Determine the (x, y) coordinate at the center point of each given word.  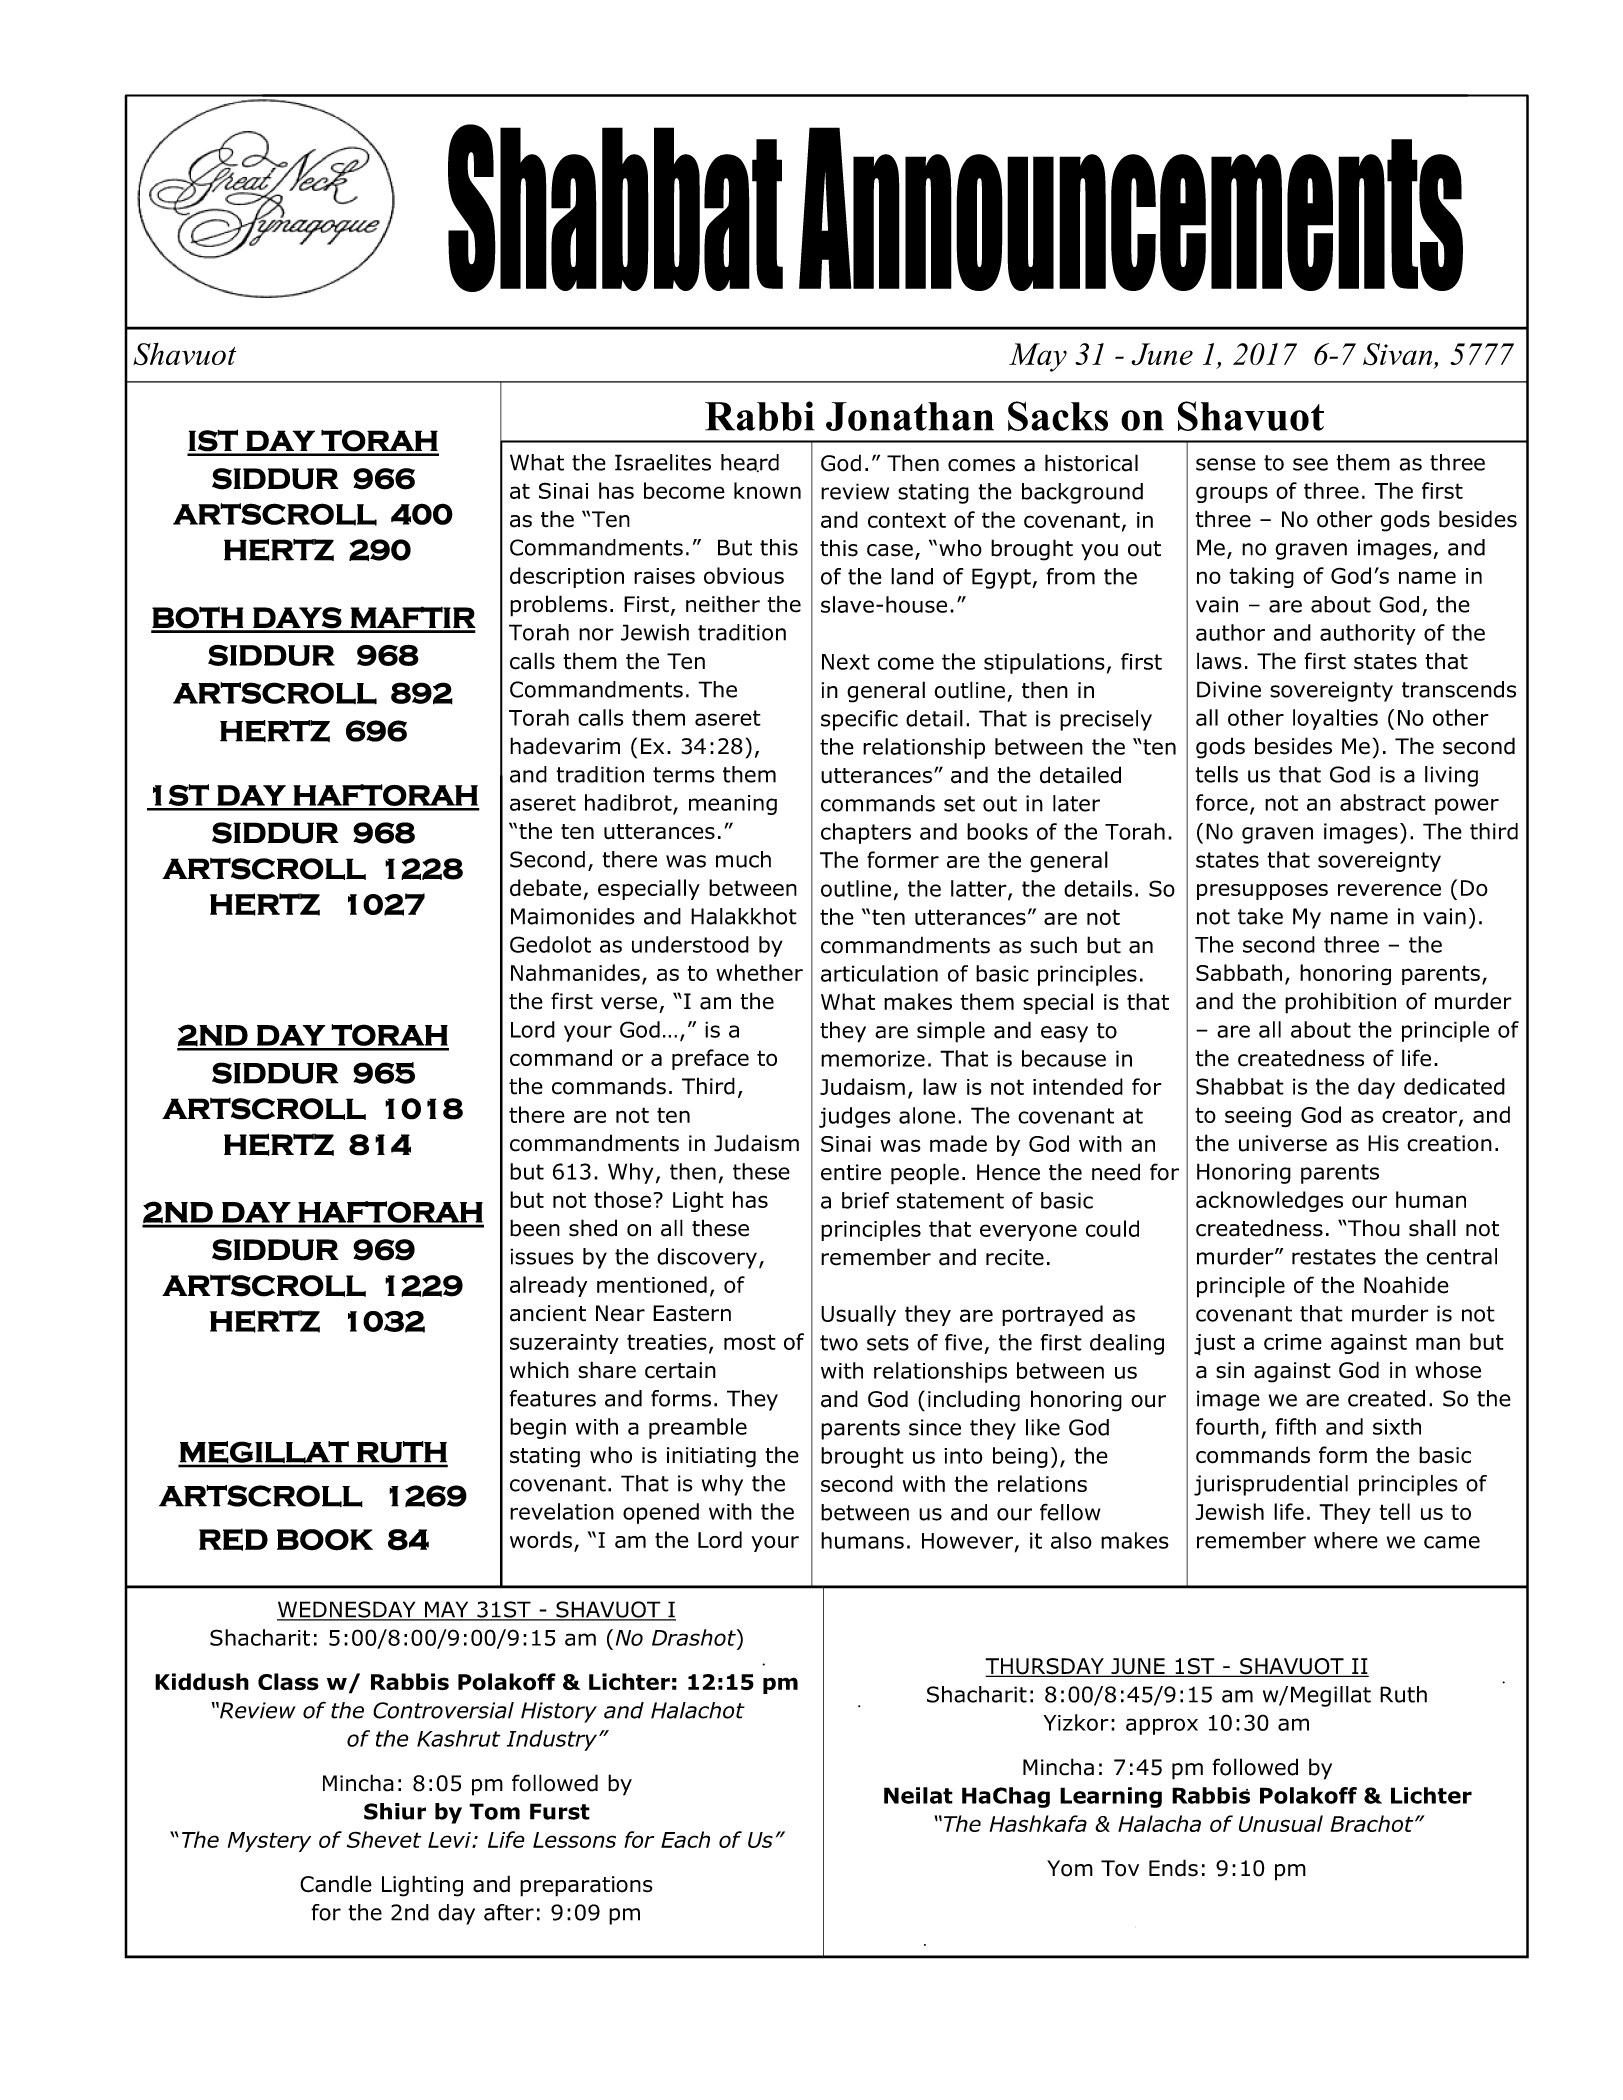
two (839, 1343)
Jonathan (910, 416)
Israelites (663, 462)
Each (685, 1839)
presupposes (1262, 891)
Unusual (1281, 1823)
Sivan (1399, 355)
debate (545, 887)
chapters (866, 833)
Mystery (269, 1842)
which (539, 1370)
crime (1293, 1342)
